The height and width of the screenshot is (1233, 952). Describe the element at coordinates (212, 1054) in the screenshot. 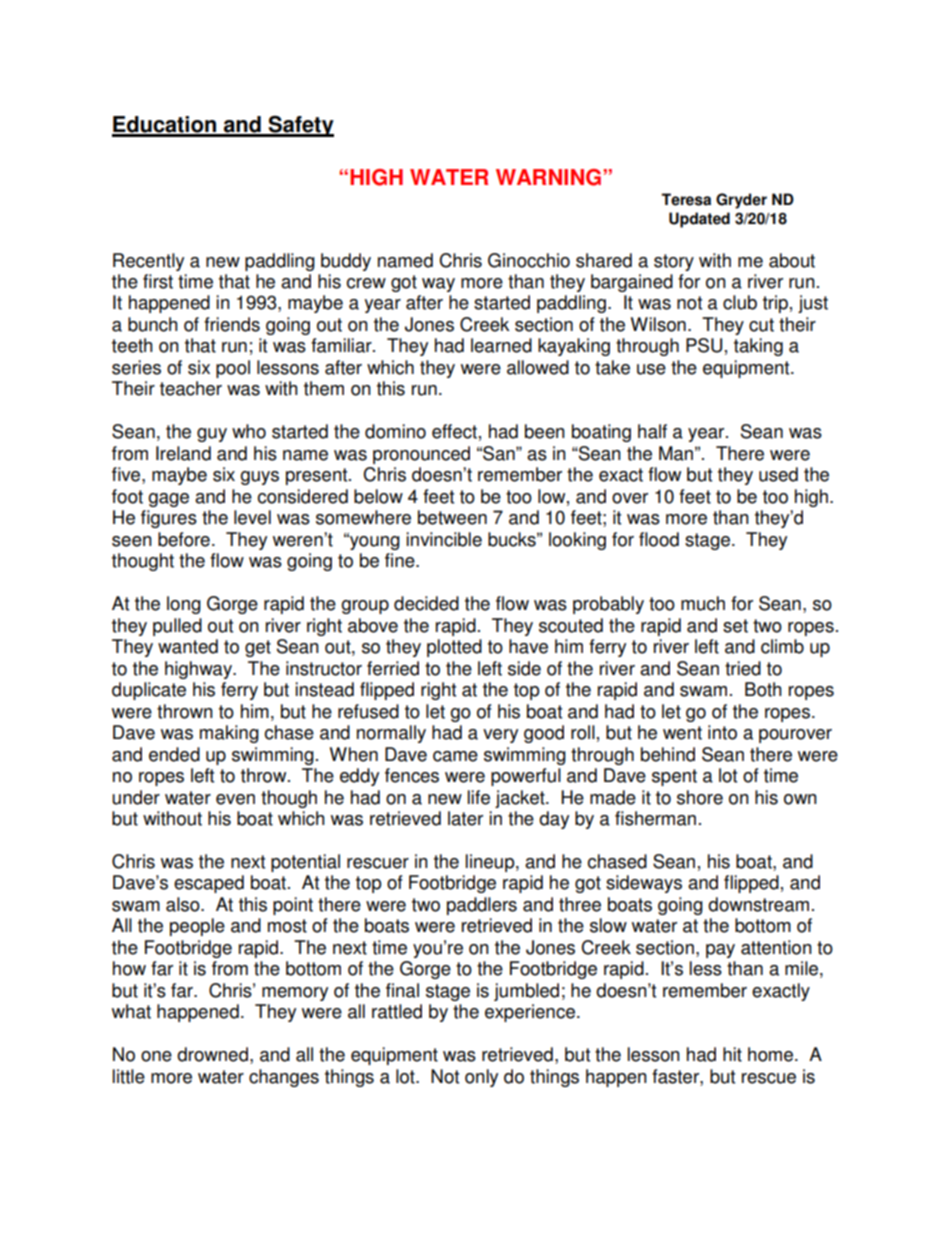

I see `drowned` at that location.
